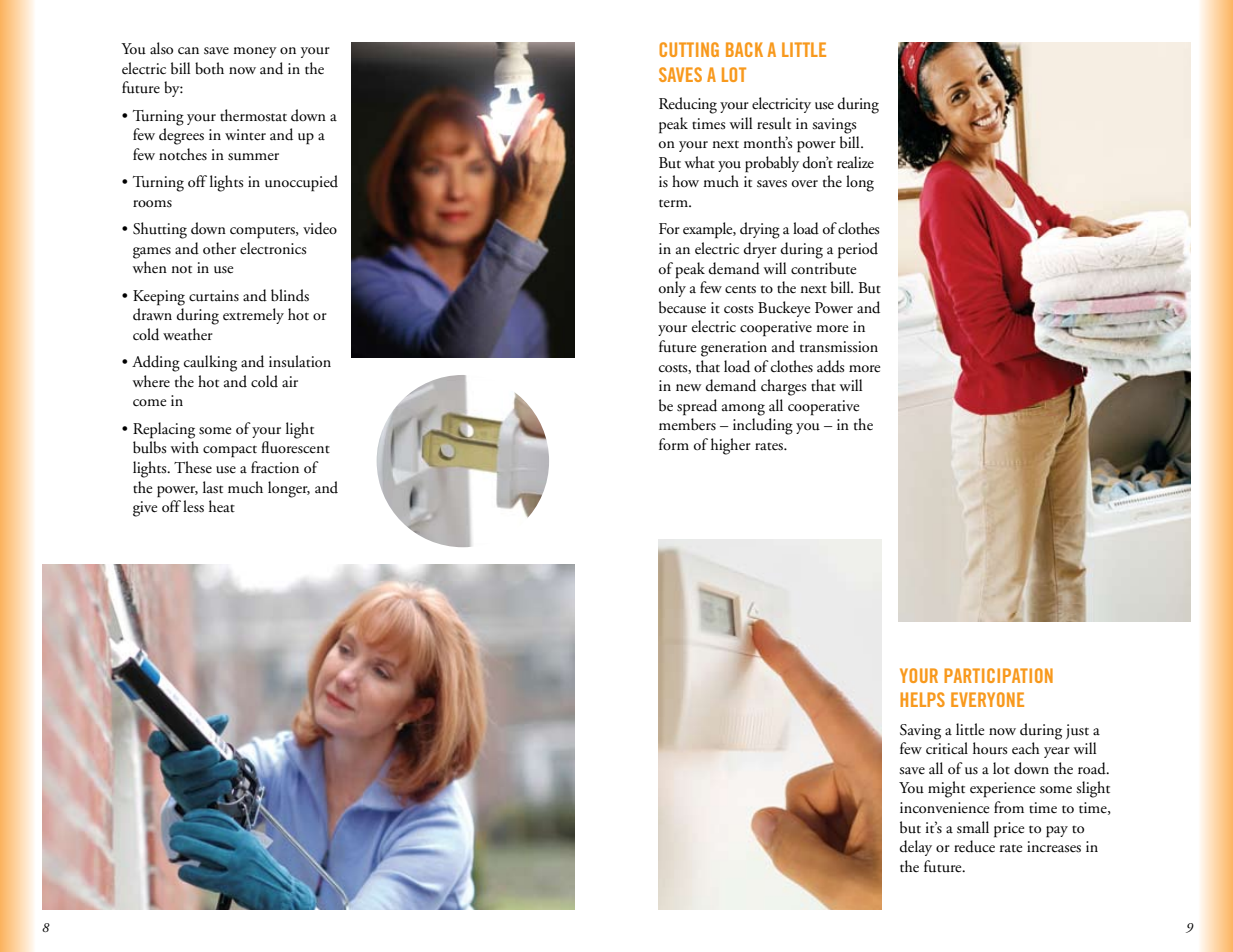 The width and height of the screenshot is (1233, 952). Describe the element at coordinates (774, 123) in the screenshot. I see `result` at that location.
